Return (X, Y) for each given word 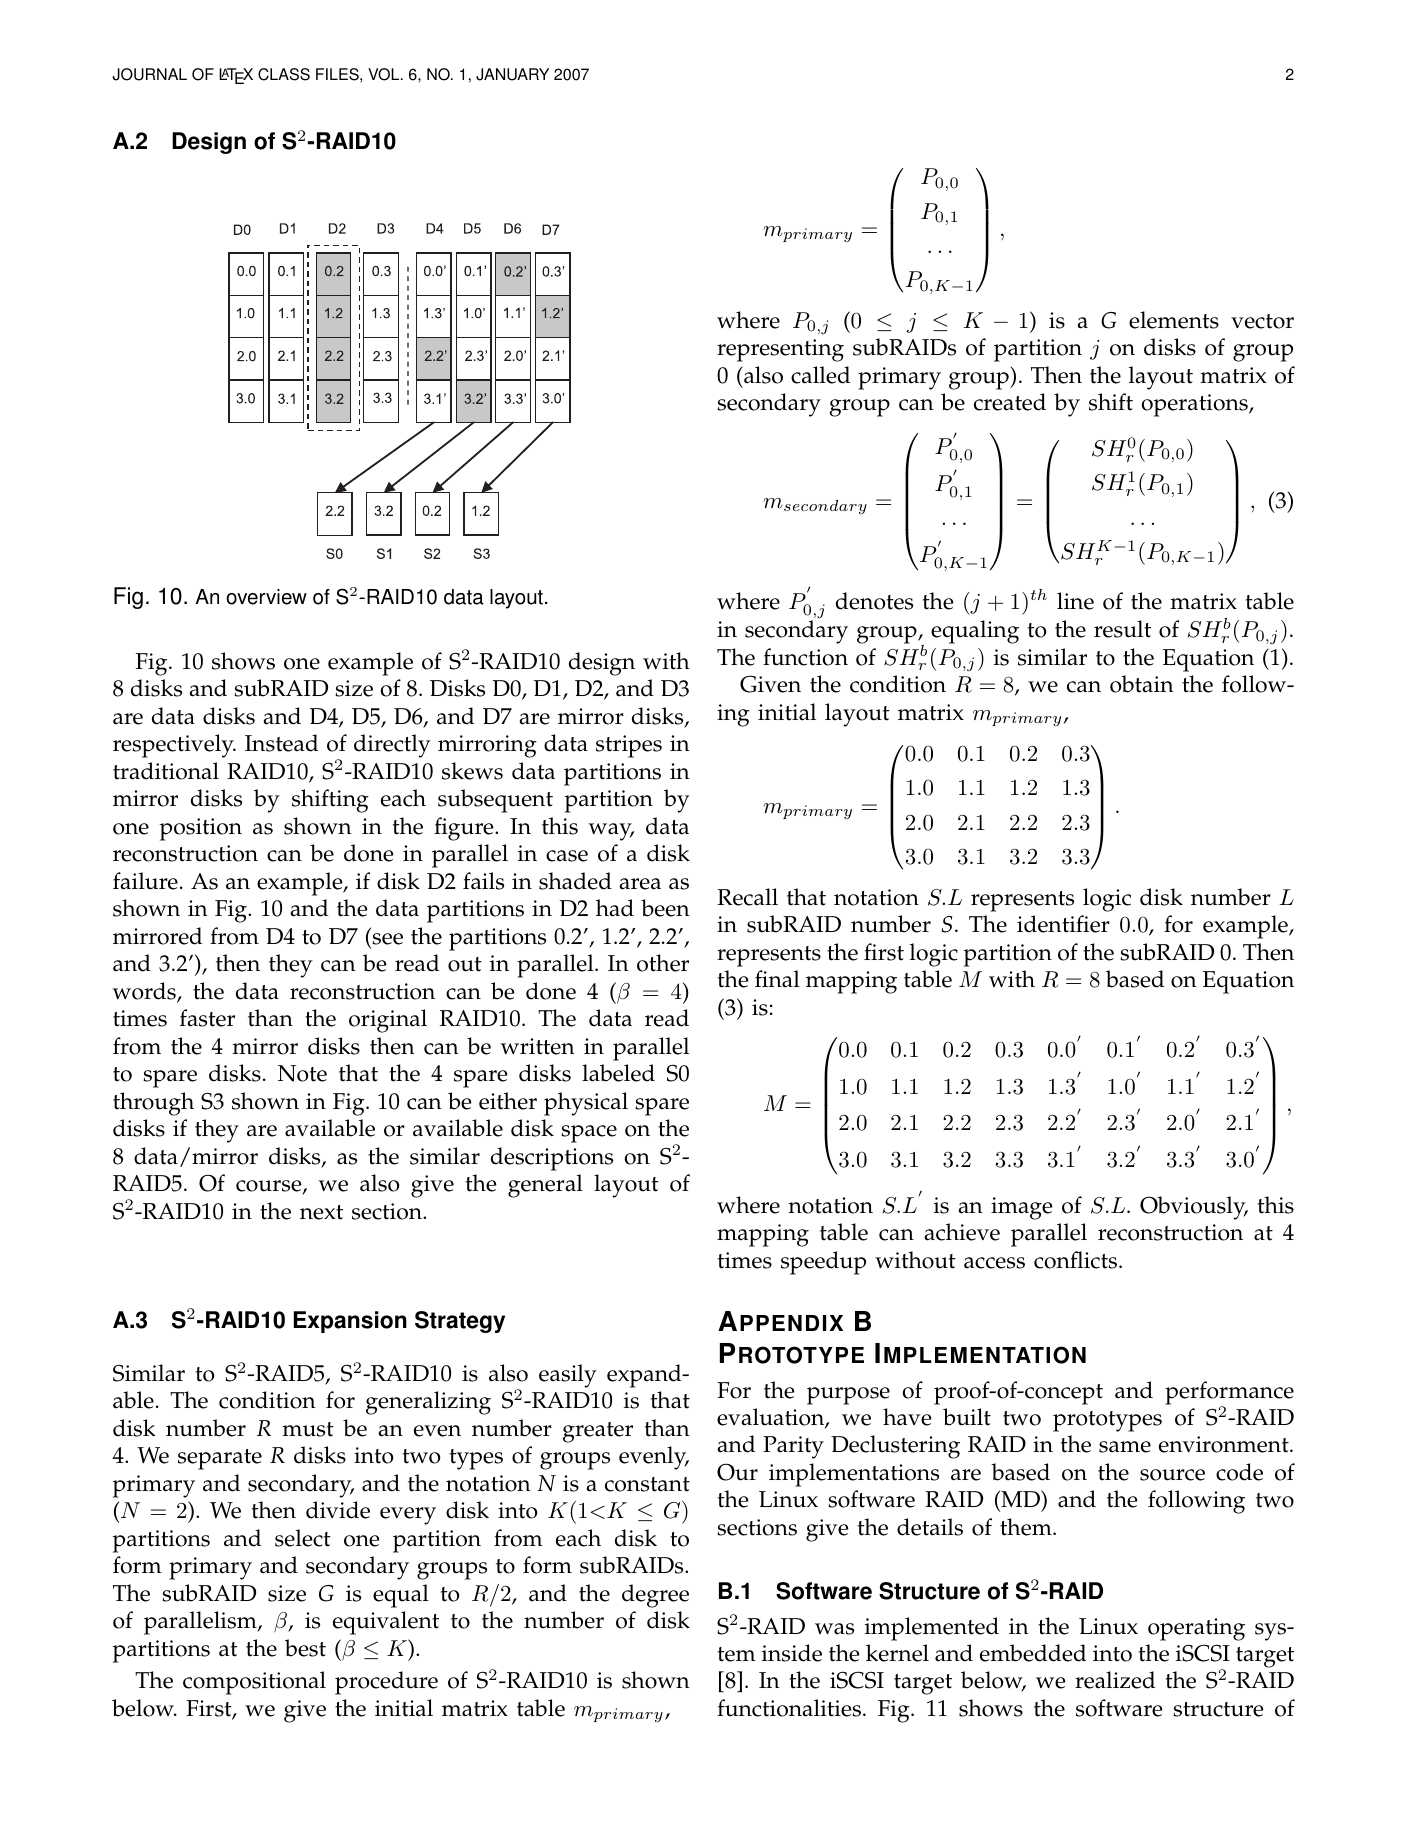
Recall (747, 897)
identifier (1063, 924)
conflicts (1077, 1260)
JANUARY (512, 74)
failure (145, 881)
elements (1174, 320)
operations (1196, 405)
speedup (823, 1263)
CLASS (284, 74)
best (305, 1648)
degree (655, 1596)
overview (266, 597)
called (820, 375)
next (321, 1212)
